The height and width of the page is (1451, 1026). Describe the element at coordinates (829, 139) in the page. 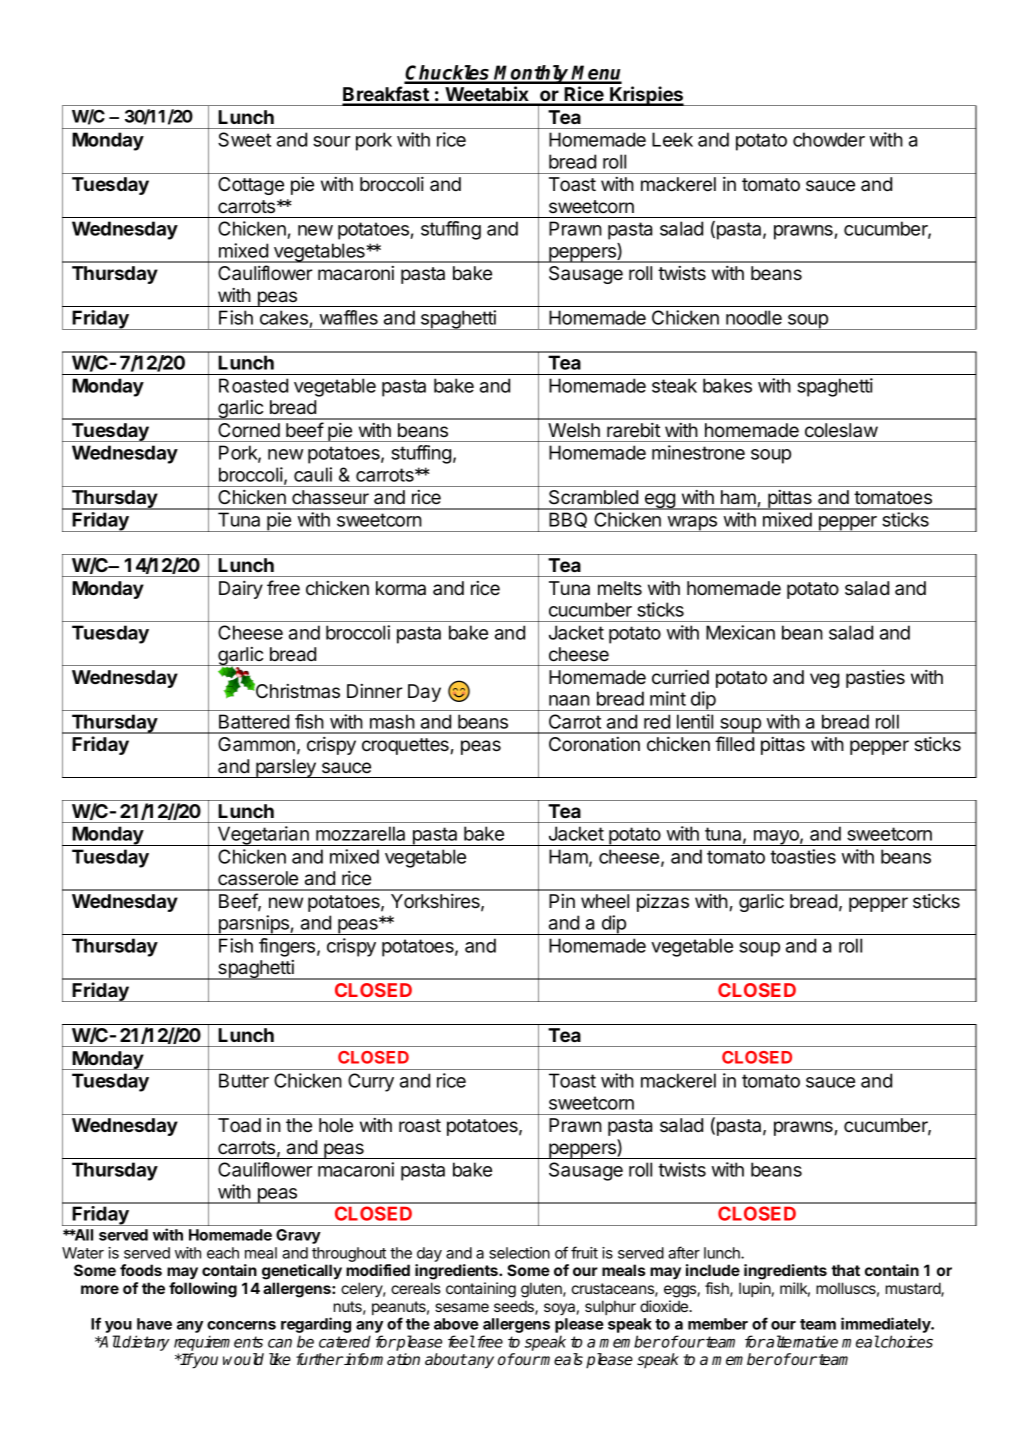

I see `chowder` at that location.
